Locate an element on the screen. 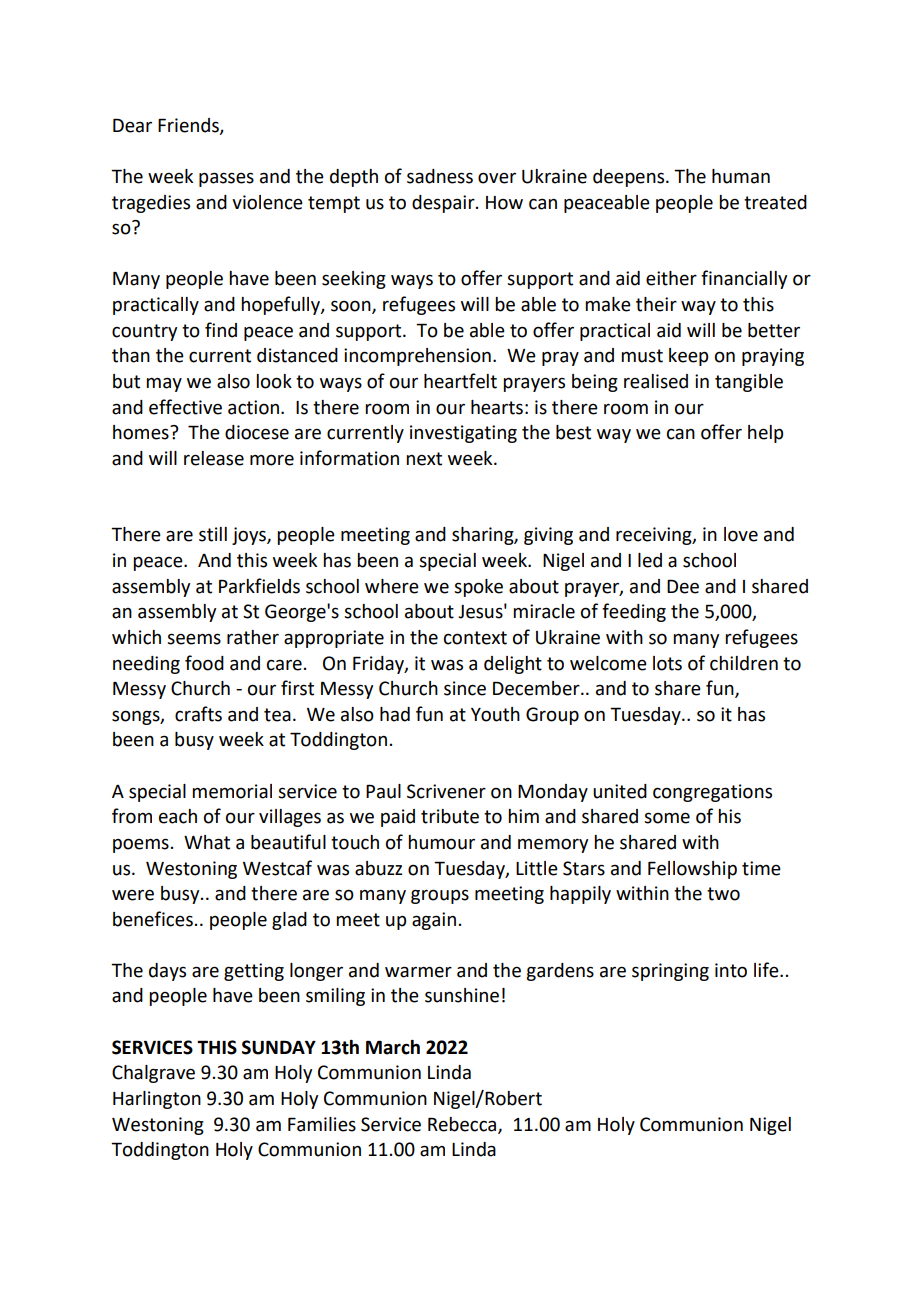 The height and width of the screenshot is (1308, 924). congregations is located at coordinates (712, 793).
